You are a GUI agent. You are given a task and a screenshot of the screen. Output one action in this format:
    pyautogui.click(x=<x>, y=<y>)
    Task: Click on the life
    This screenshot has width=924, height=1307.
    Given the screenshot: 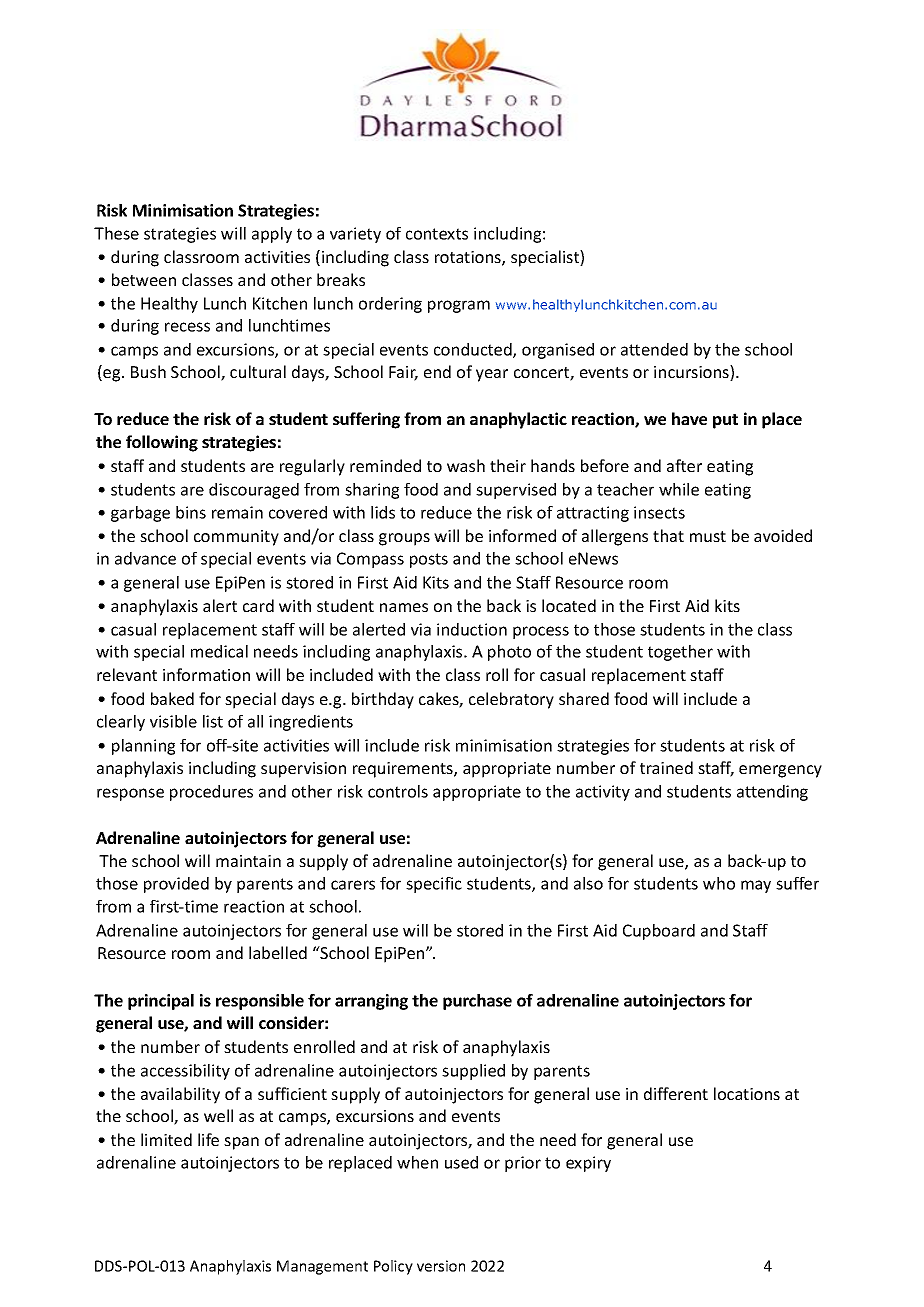 What is the action you would take?
    pyautogui.click(x=208, y=1139)
